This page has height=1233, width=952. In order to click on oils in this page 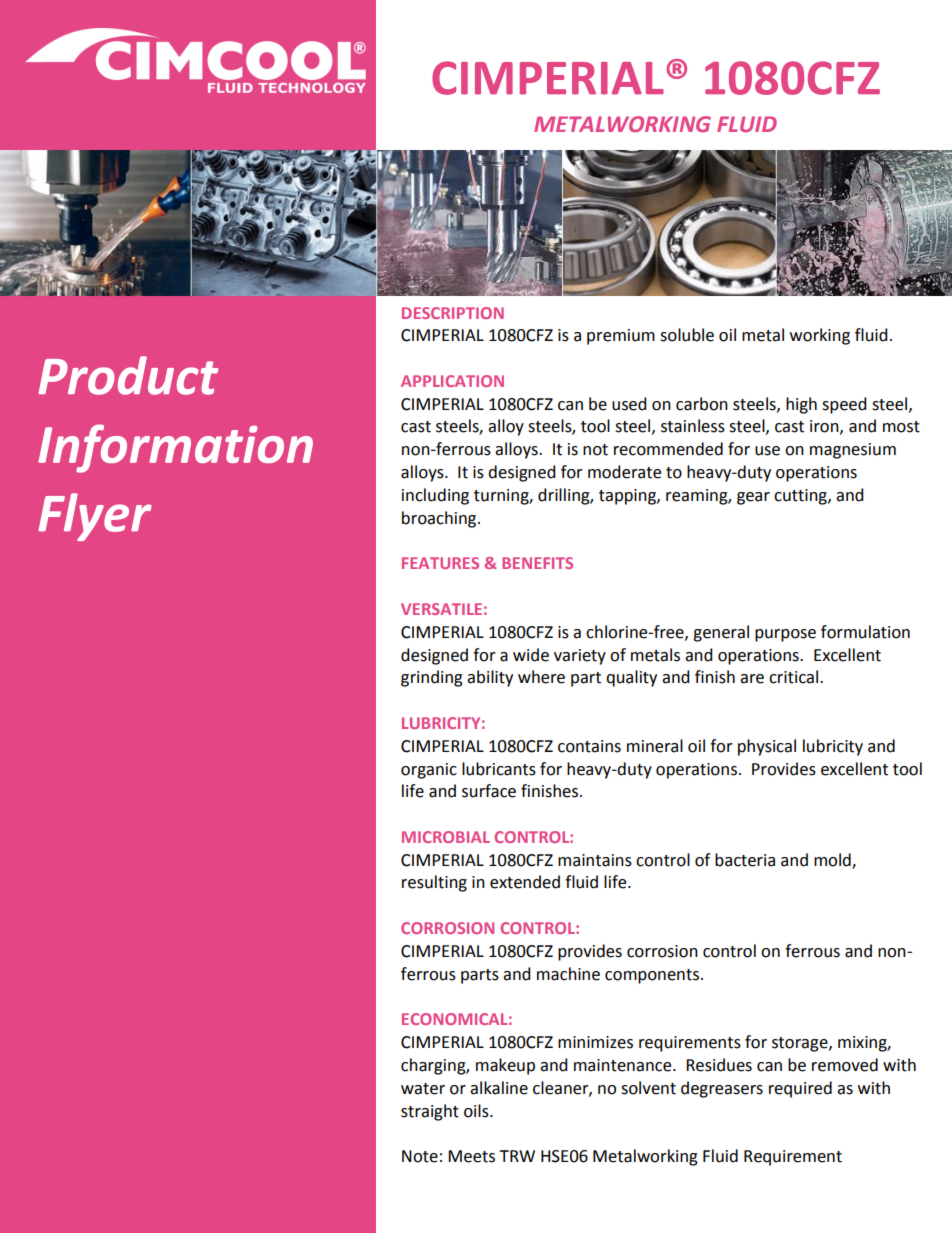, I will do `click(477, 1111)`.
